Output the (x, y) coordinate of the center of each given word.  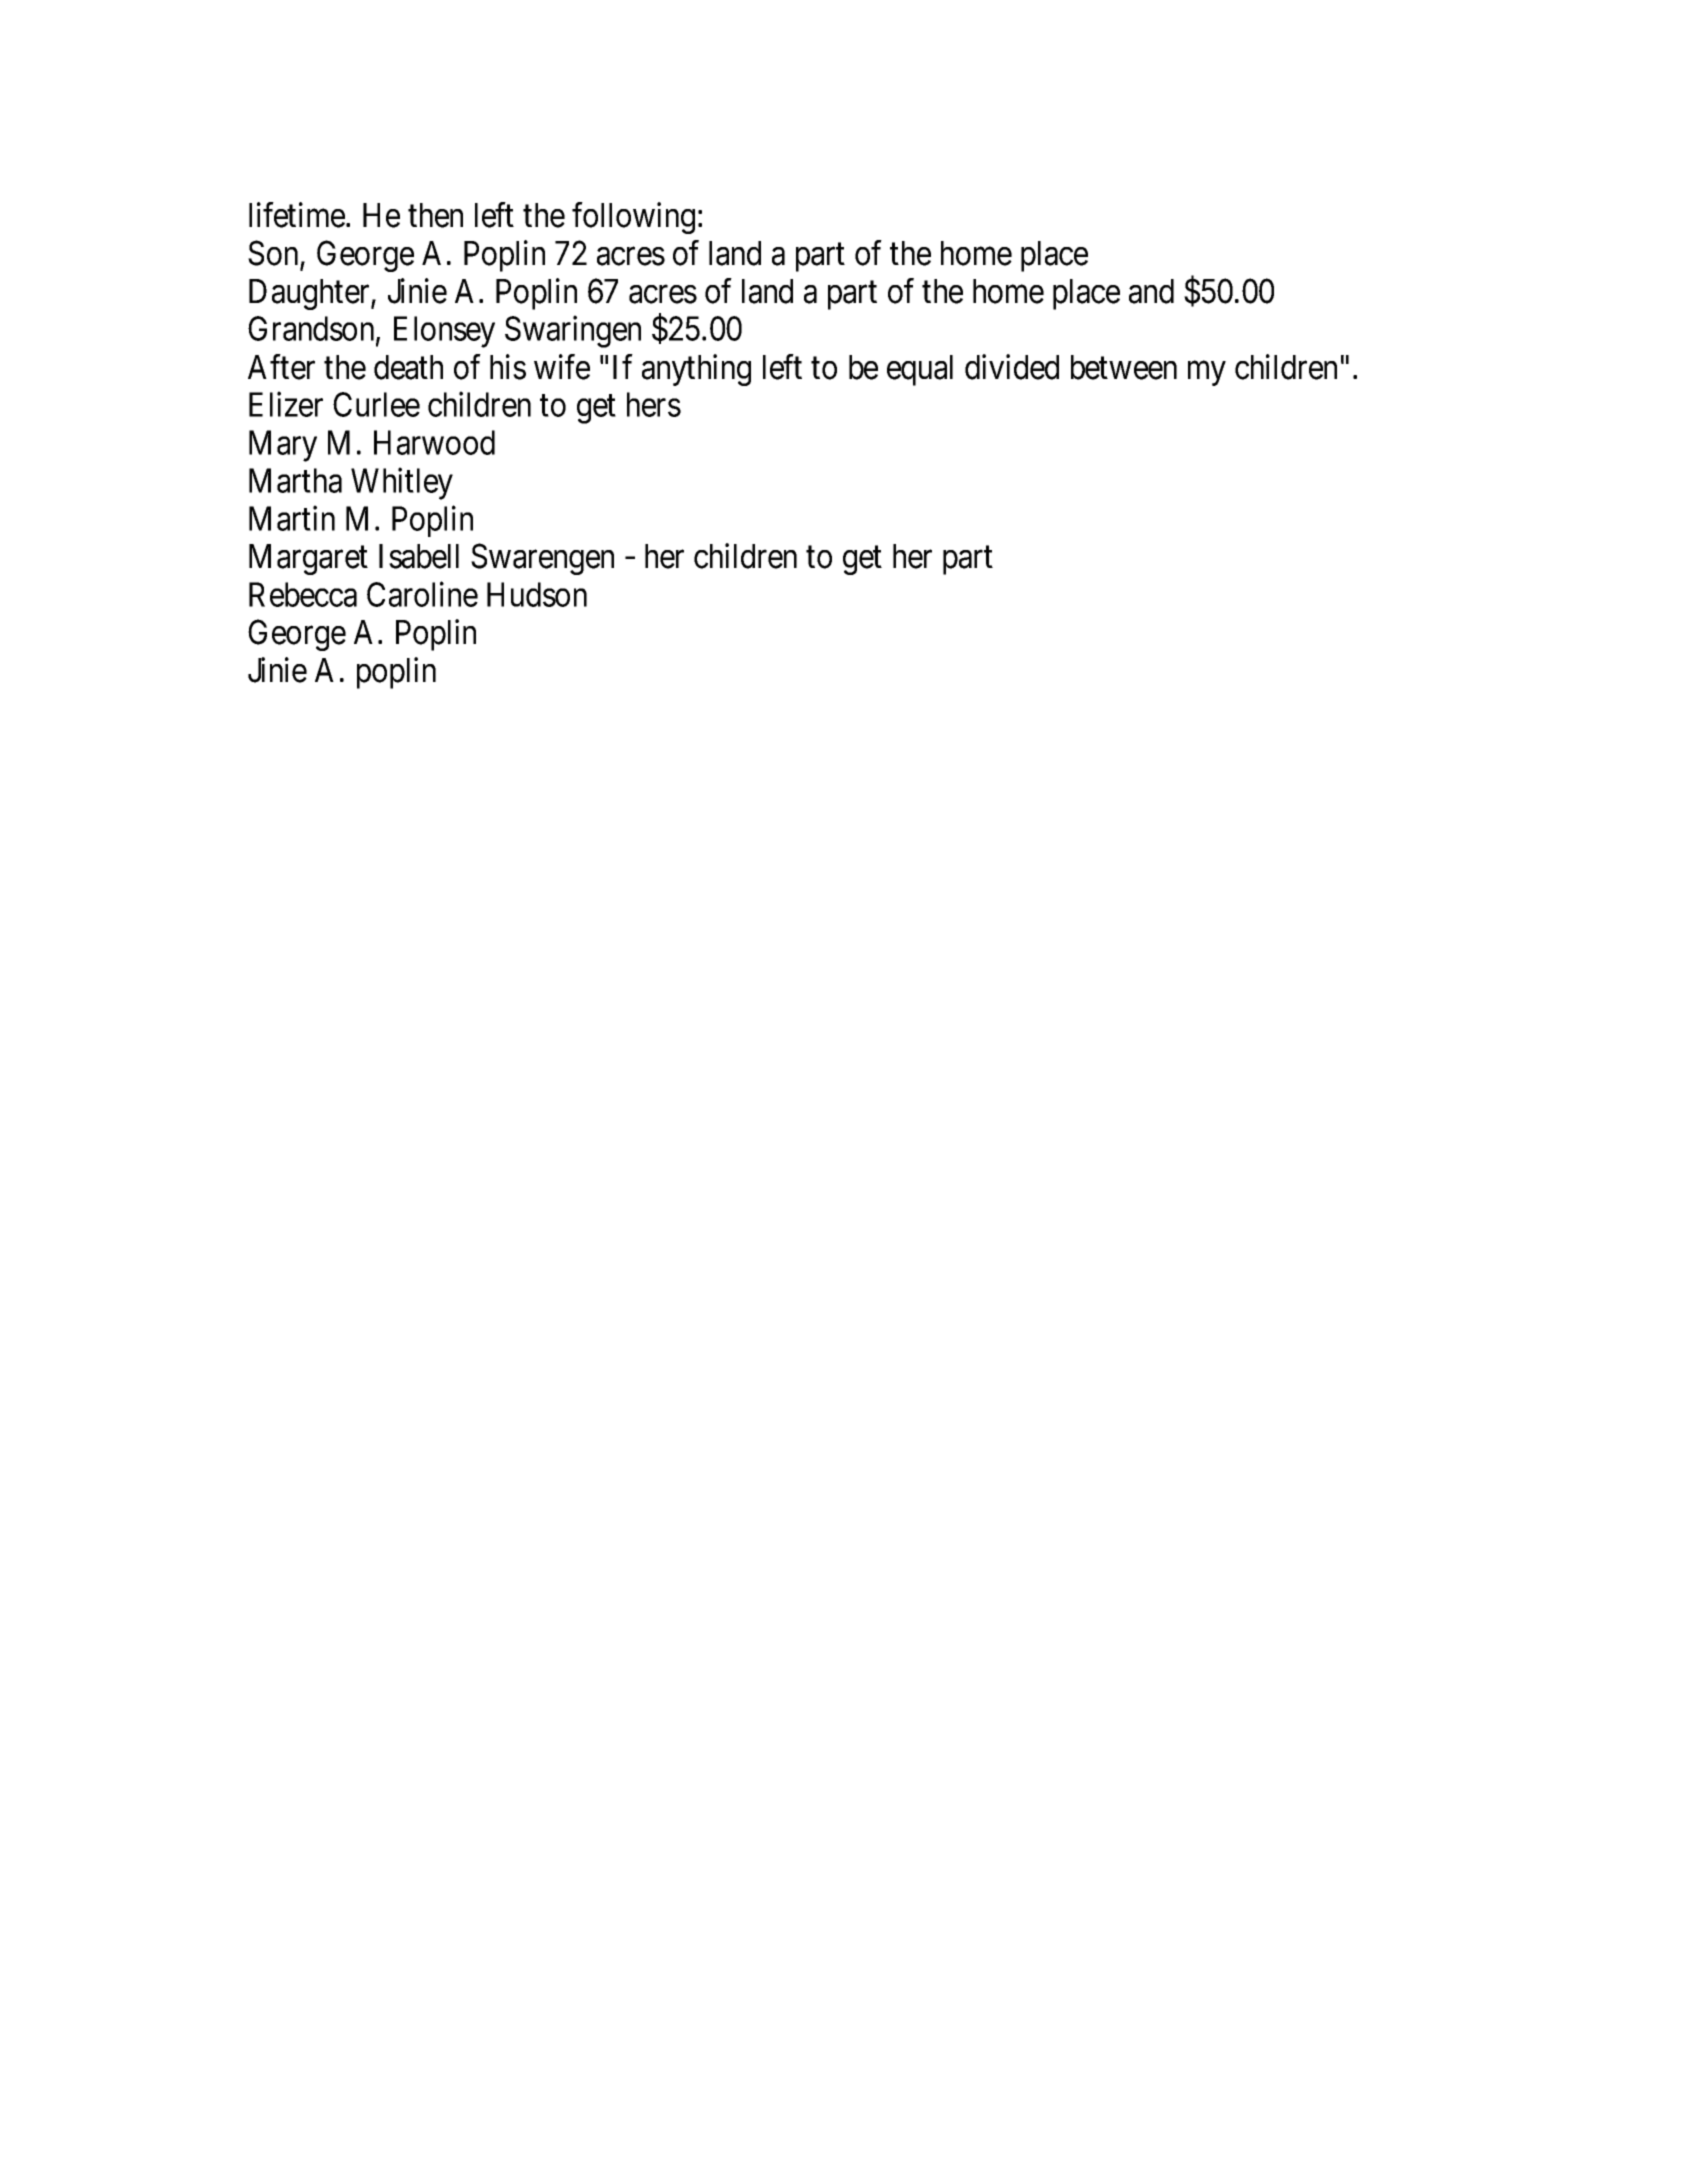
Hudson (537, 594)
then (435, 215)
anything (696, 370)
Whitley (402, 484)
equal (920, 370)
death (408, 367)
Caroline (422, 594)
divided (1012, 367)
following (633, 218)
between (1124, 367)
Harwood (434, 442)
